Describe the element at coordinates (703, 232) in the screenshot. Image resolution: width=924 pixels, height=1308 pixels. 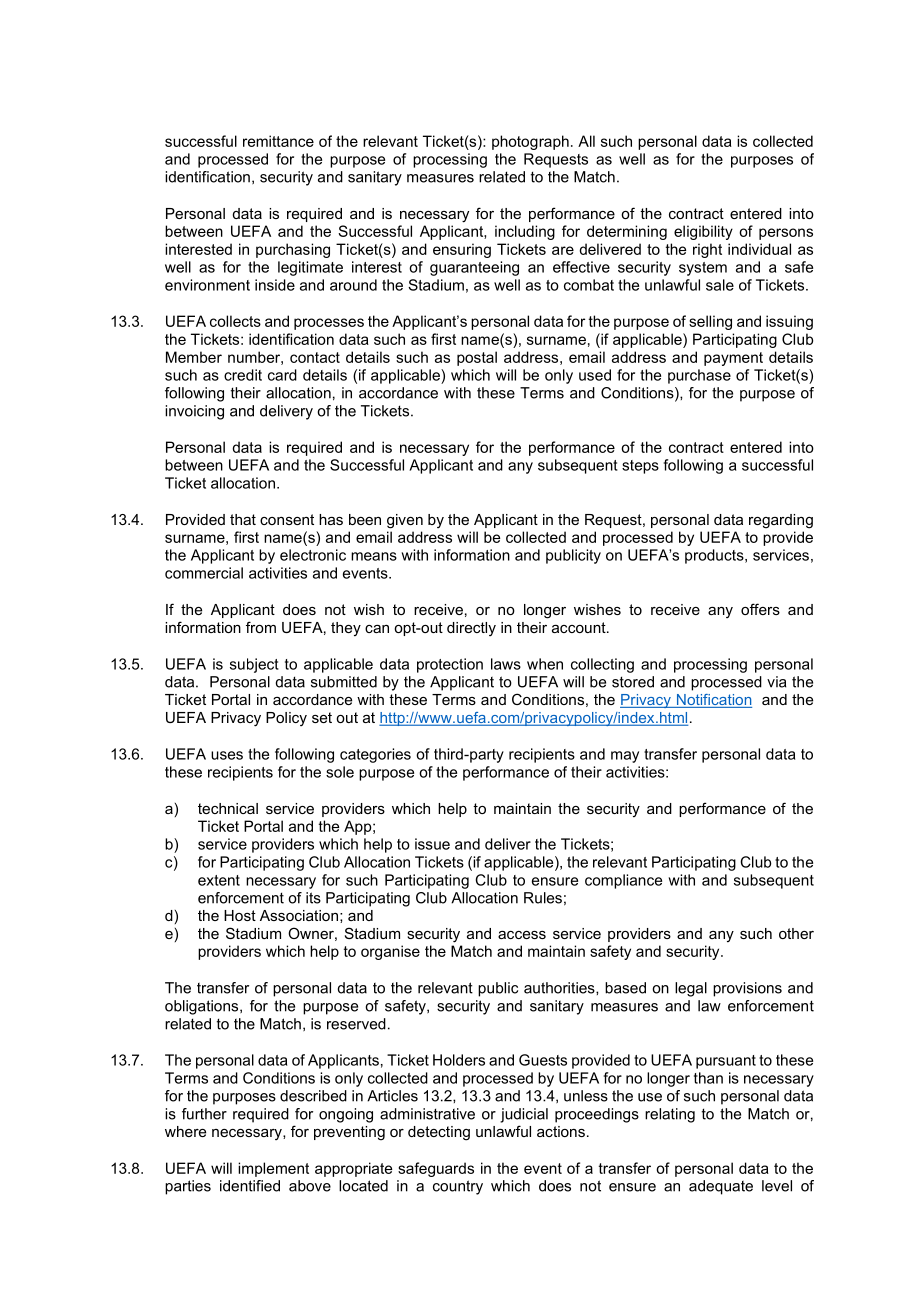
I see `eligibility` at that location.
